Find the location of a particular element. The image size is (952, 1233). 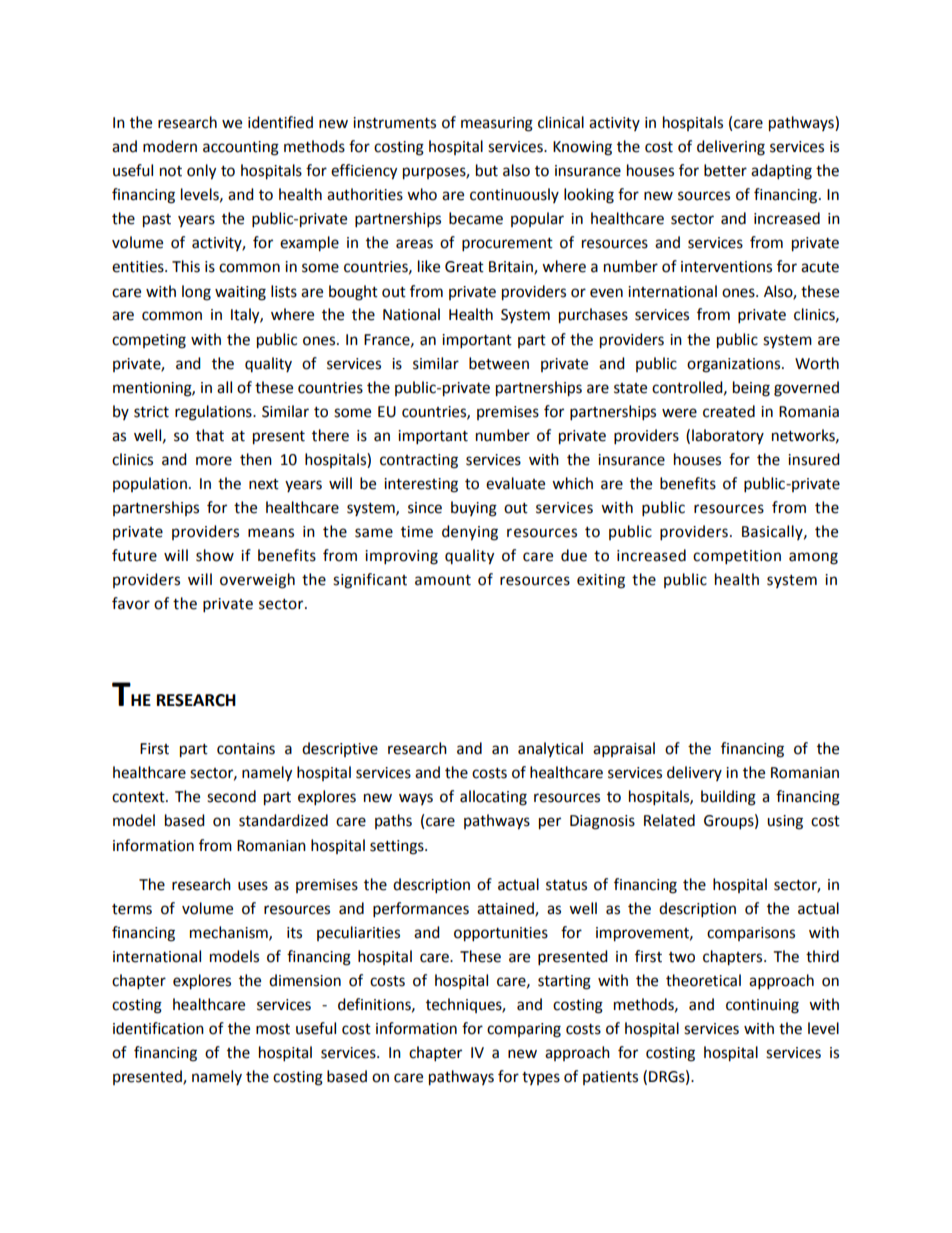

allocating is located at coordinates (493, 798).
